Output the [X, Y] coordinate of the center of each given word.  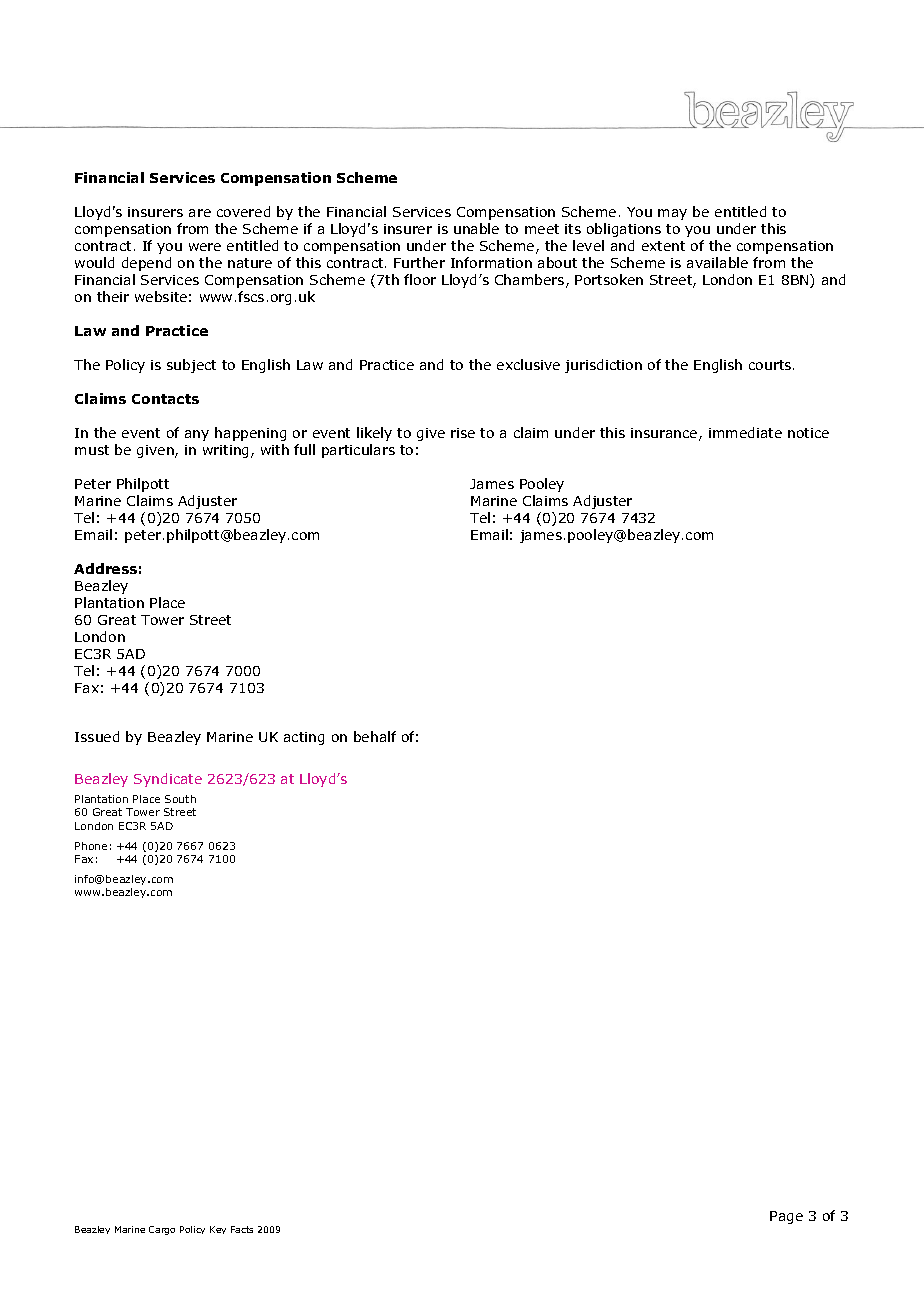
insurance [665, 434]
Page [786, 1217]
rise [463, 433]
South [180, 799]
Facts [242, 1229]
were [205, 247]
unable [476, 228]
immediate [745, 432]
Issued [97, 736]
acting [304, 738]
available [717, 262]
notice [808, 433]
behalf [375, 736]
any [197, 435]
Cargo [162, 1230]
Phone [91, 846]
